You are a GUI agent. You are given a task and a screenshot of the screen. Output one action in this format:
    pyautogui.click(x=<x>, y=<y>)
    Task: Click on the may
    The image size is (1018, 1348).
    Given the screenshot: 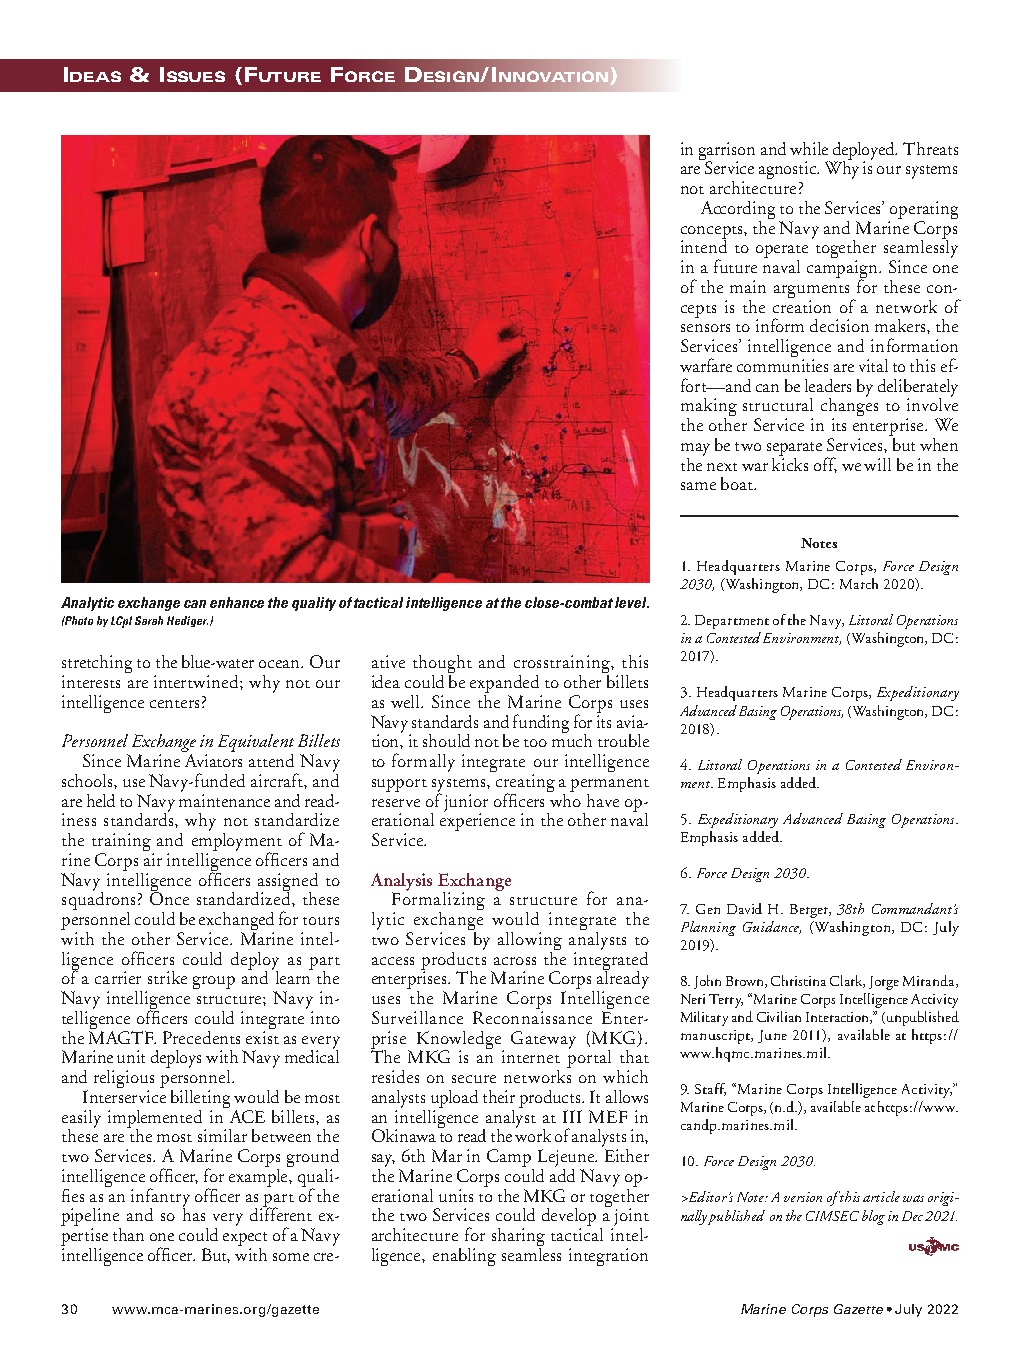 What is the action you would take?
    pyautogui.click(x=695, y=449)
